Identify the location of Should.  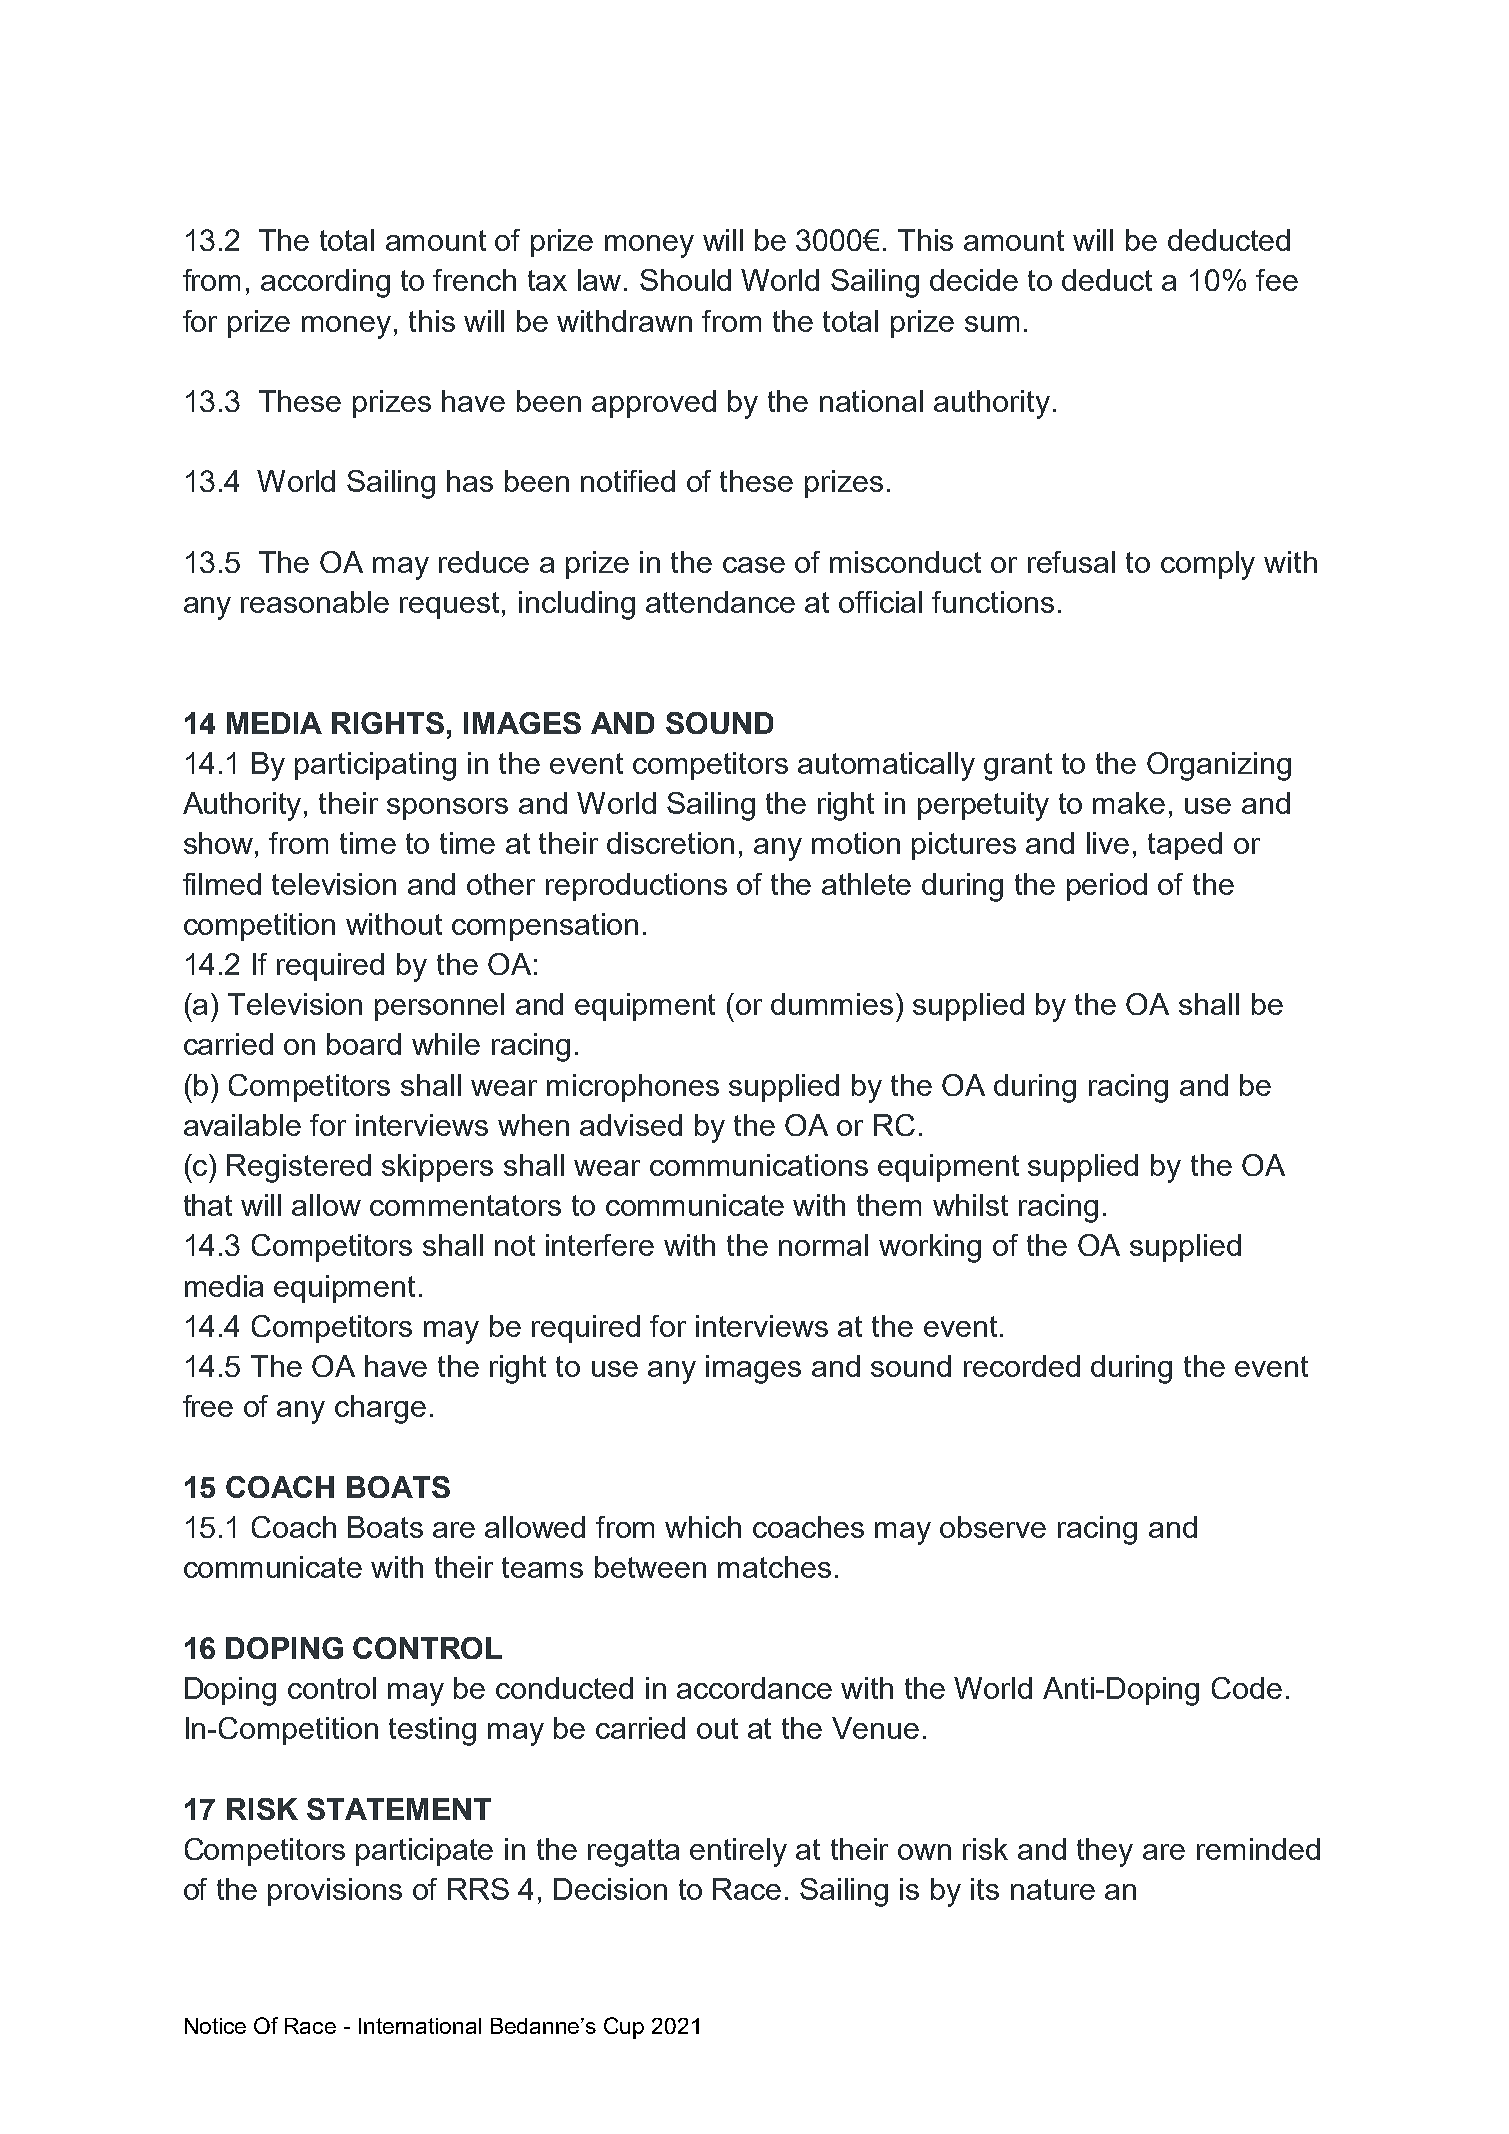
(685, 280).
